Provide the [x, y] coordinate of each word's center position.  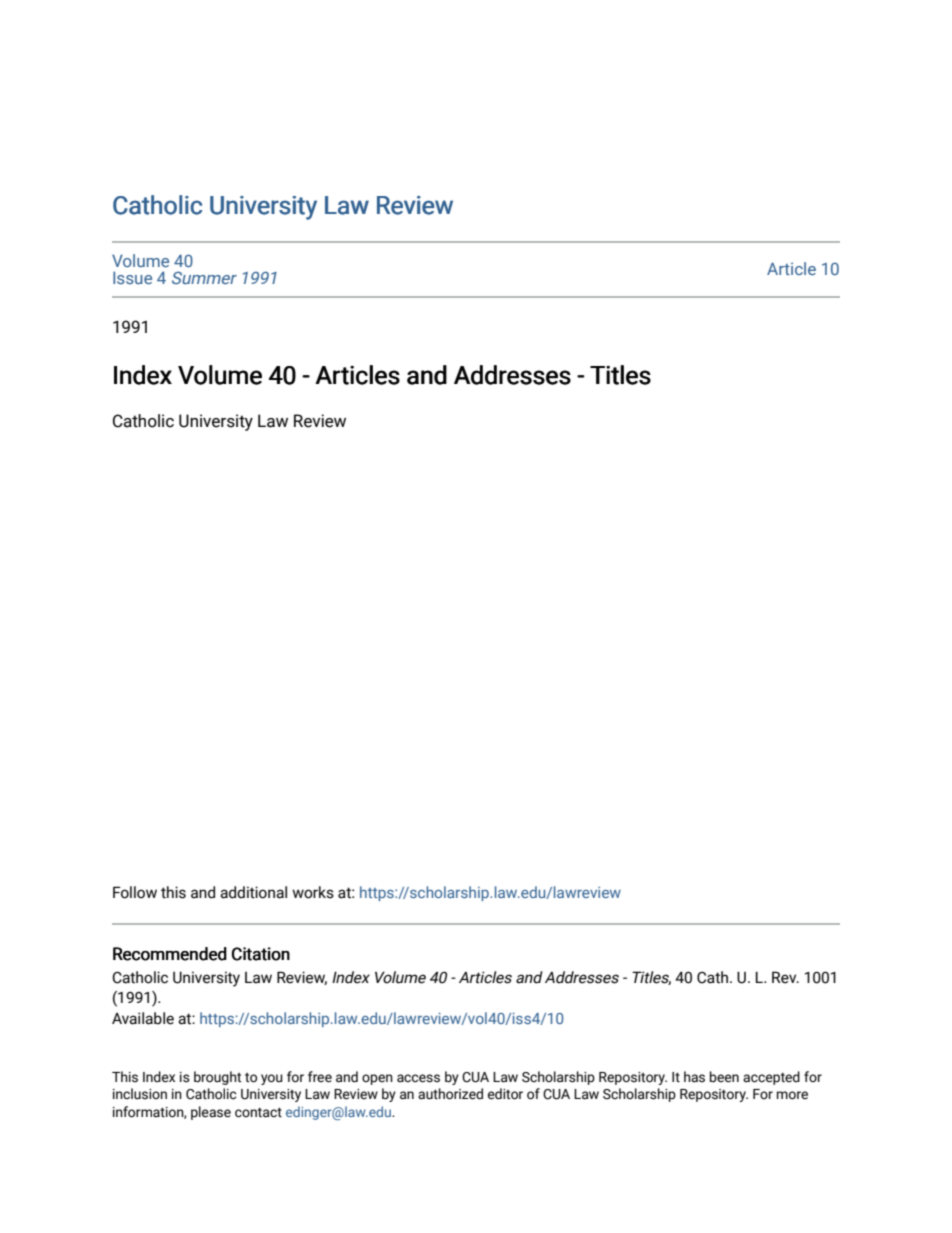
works [313, 892]
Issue [132, 277]
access [418, 1078]
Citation [261, 954]
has [694, 1077]
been [724, 1077]
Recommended [170, 954]
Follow [135, 892]
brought [217, 1078]
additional [253, 892]
